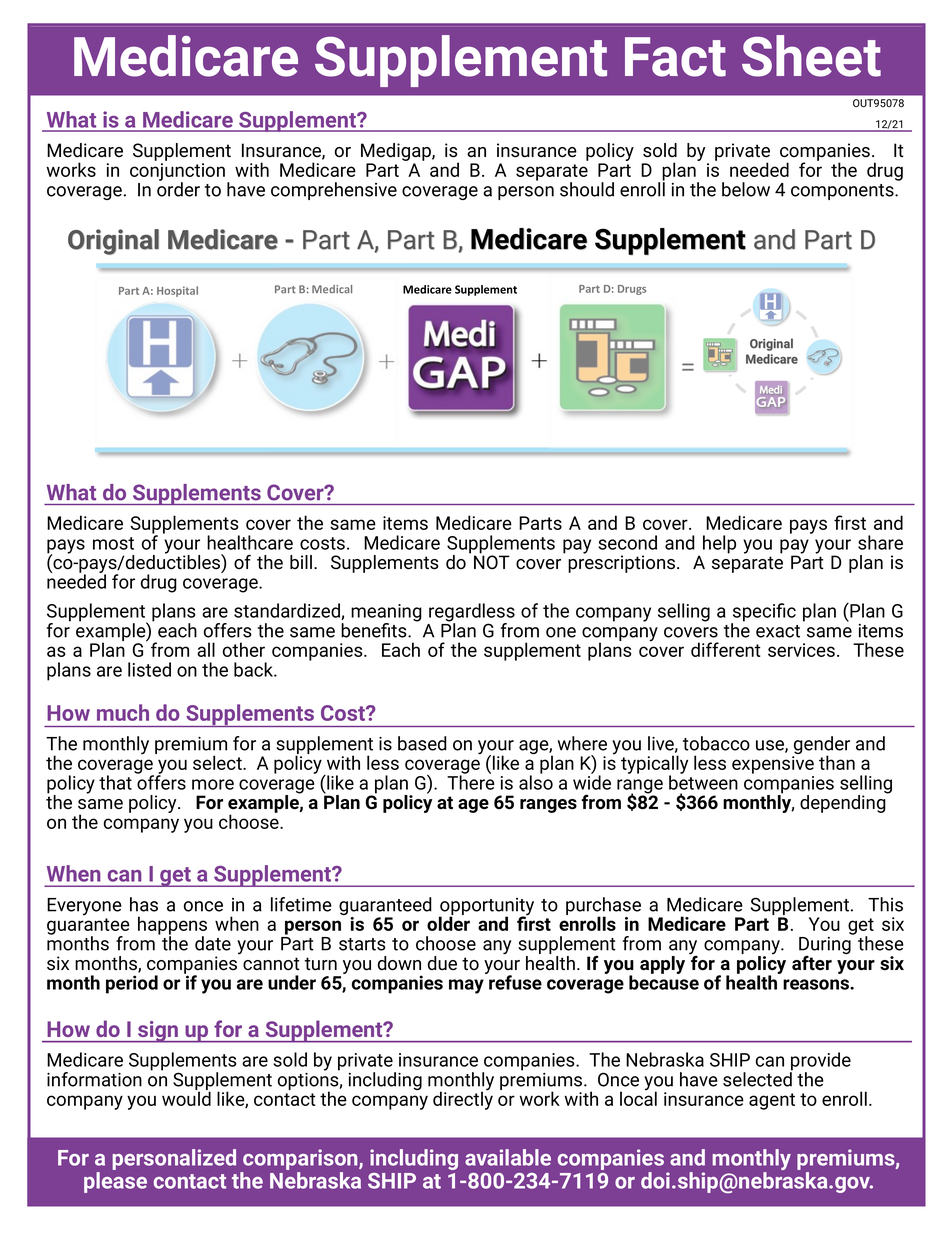  What do you see at coordinates (587, 189) in the page?
I see `should` at bounding box center [587, 189].
